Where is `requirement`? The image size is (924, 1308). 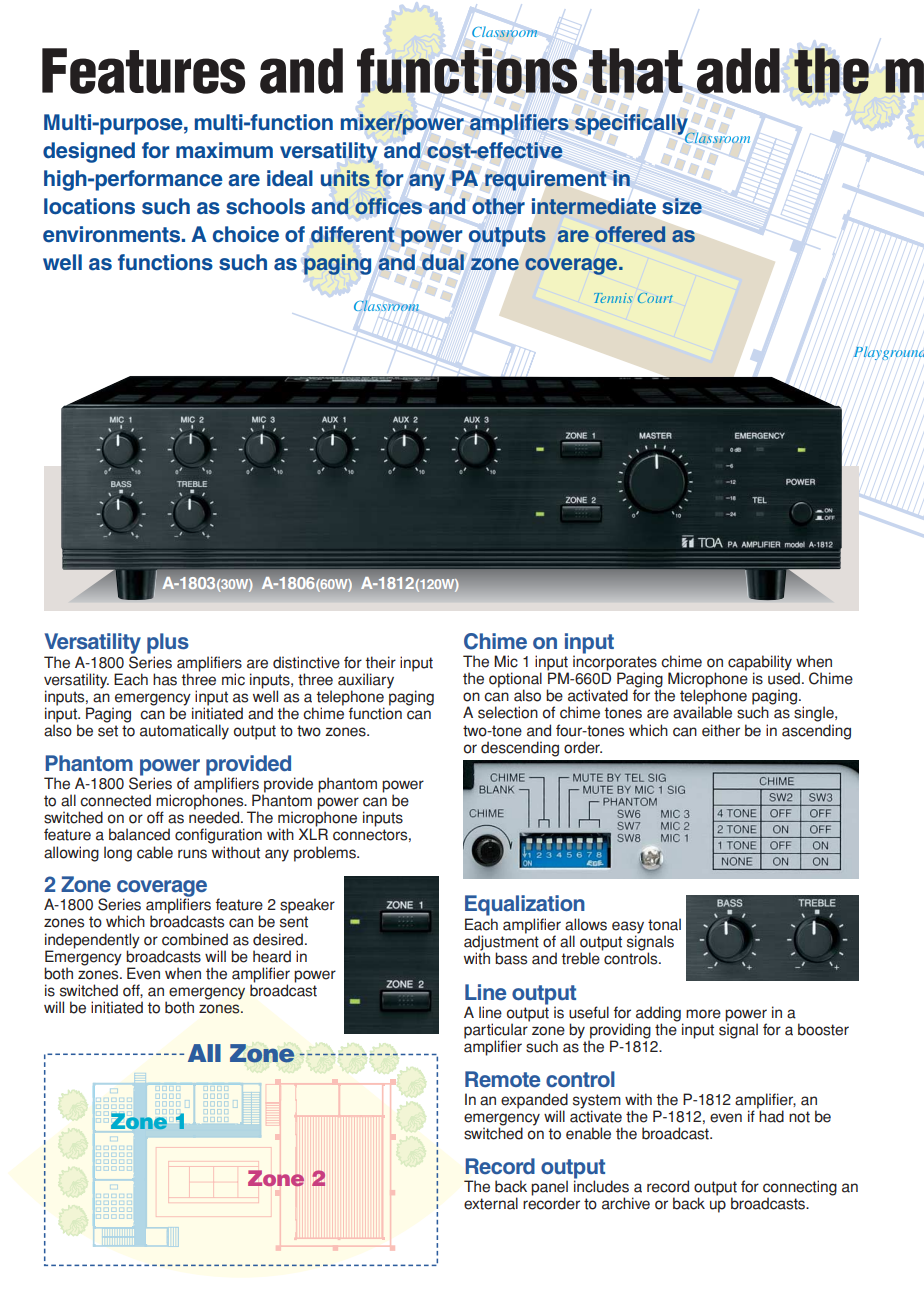 requirement is located at coordinates (546, 180).
